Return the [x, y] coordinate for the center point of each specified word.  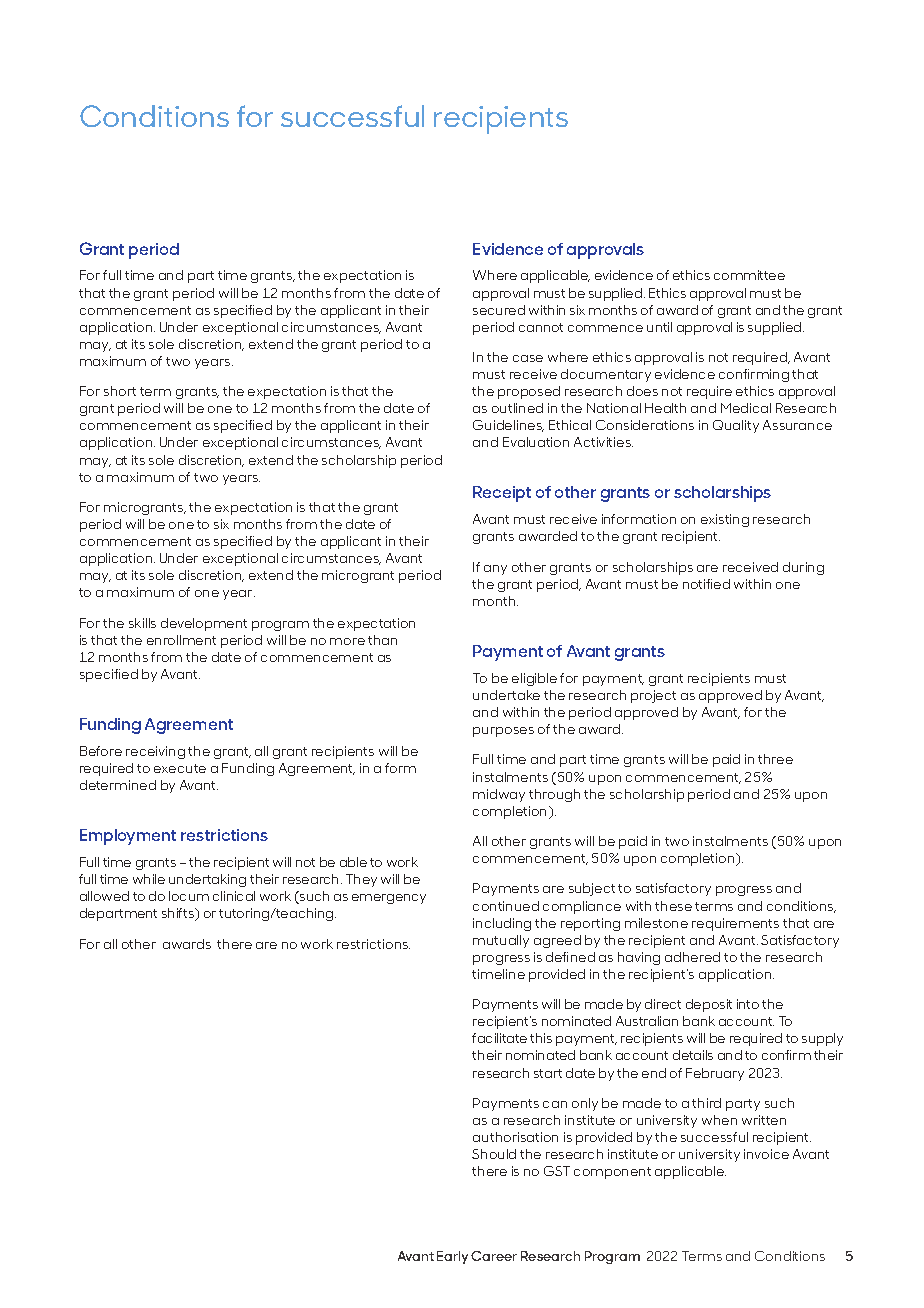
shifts [179, 914]
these [673, 906]
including [502, 924]
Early [452, 1257]
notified [706, 584]
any [495, 570]
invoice [766, 1154]
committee [749, 275]
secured [499, 310]
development [204, 624]
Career [494, 1256]
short [120, 391]
